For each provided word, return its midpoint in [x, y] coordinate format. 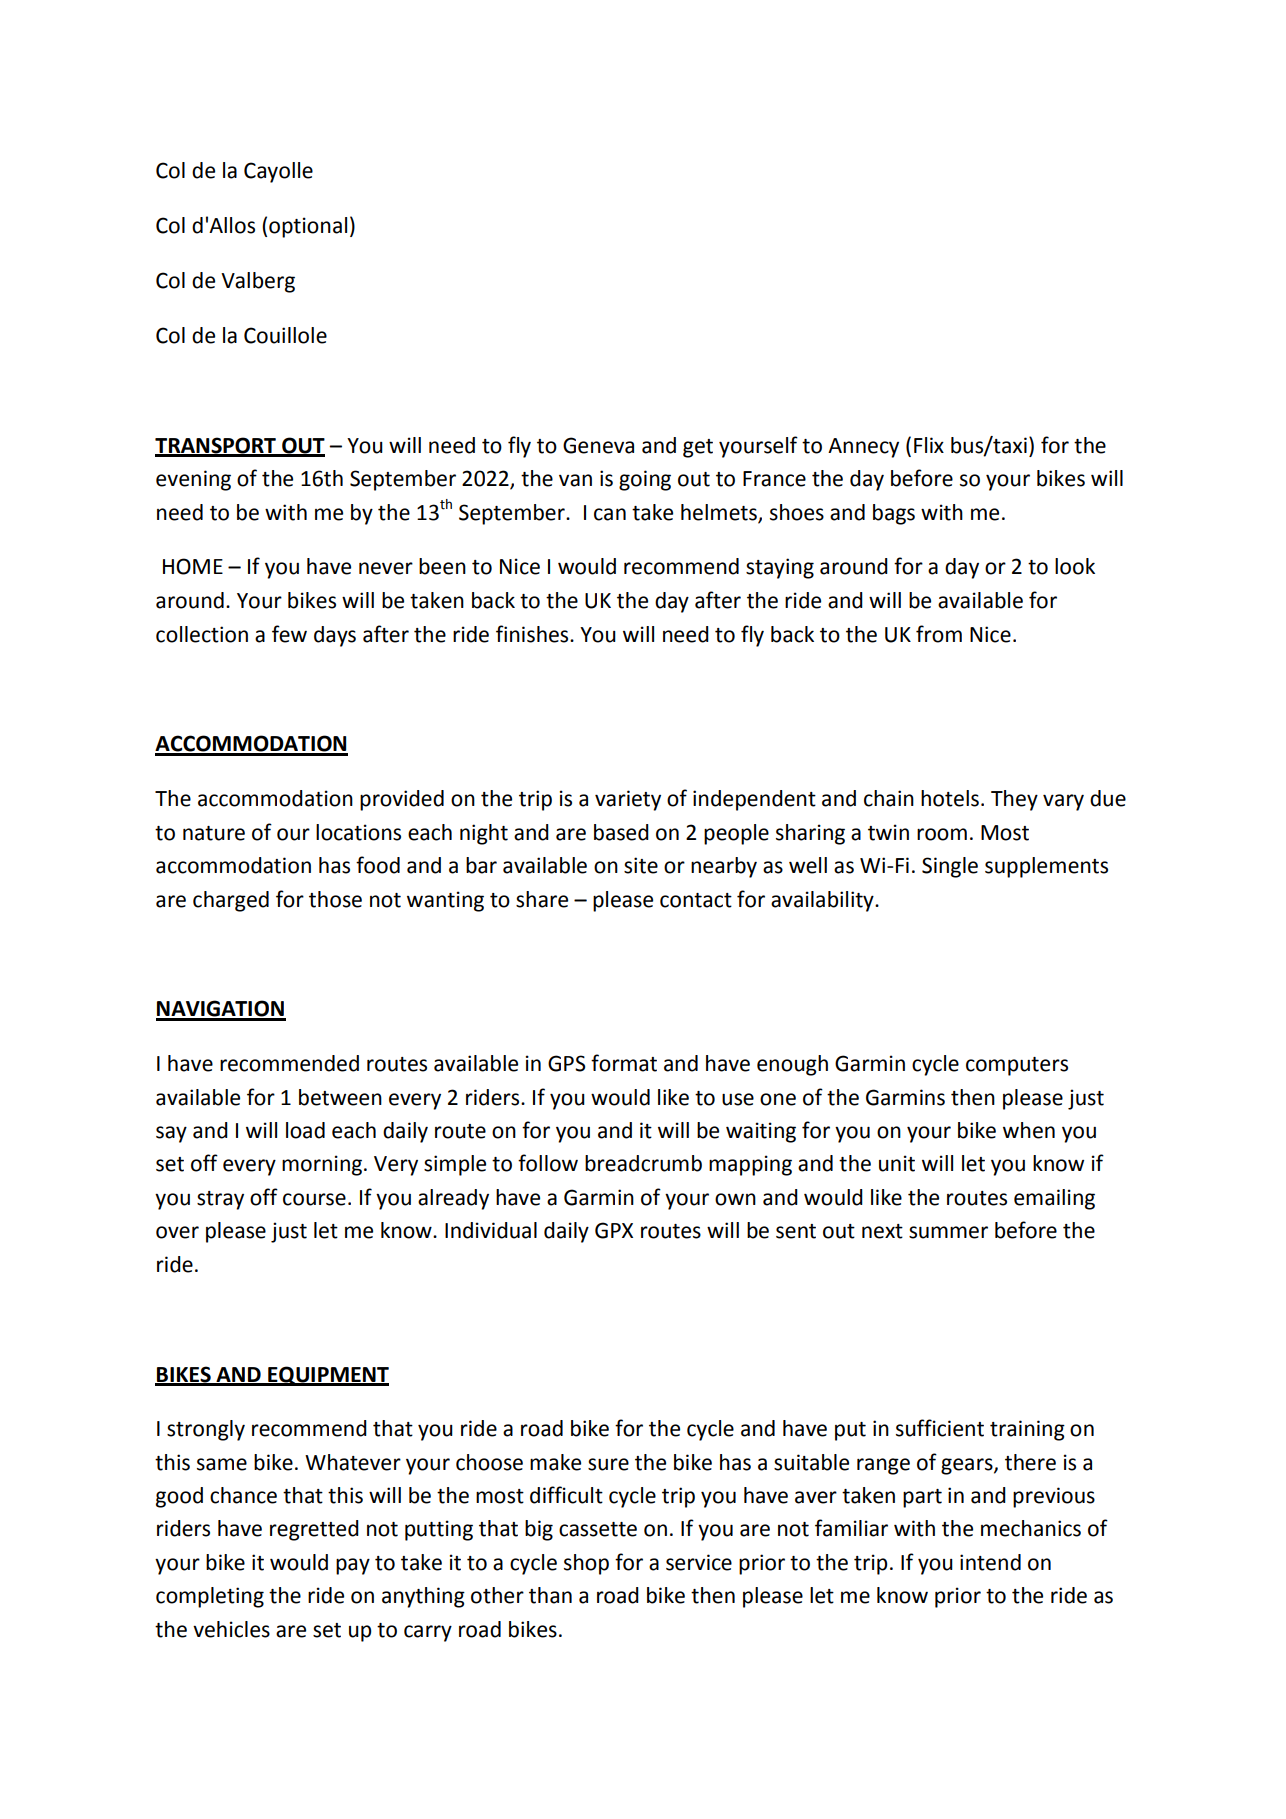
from [939, 634]
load [305, 1130]
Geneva [598, 445]
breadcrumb [643, 1163]
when [1029, 1130]
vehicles [231, 1629]
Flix [929, 445]
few [289, 634]
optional [308, 227]
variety [628, 800]
